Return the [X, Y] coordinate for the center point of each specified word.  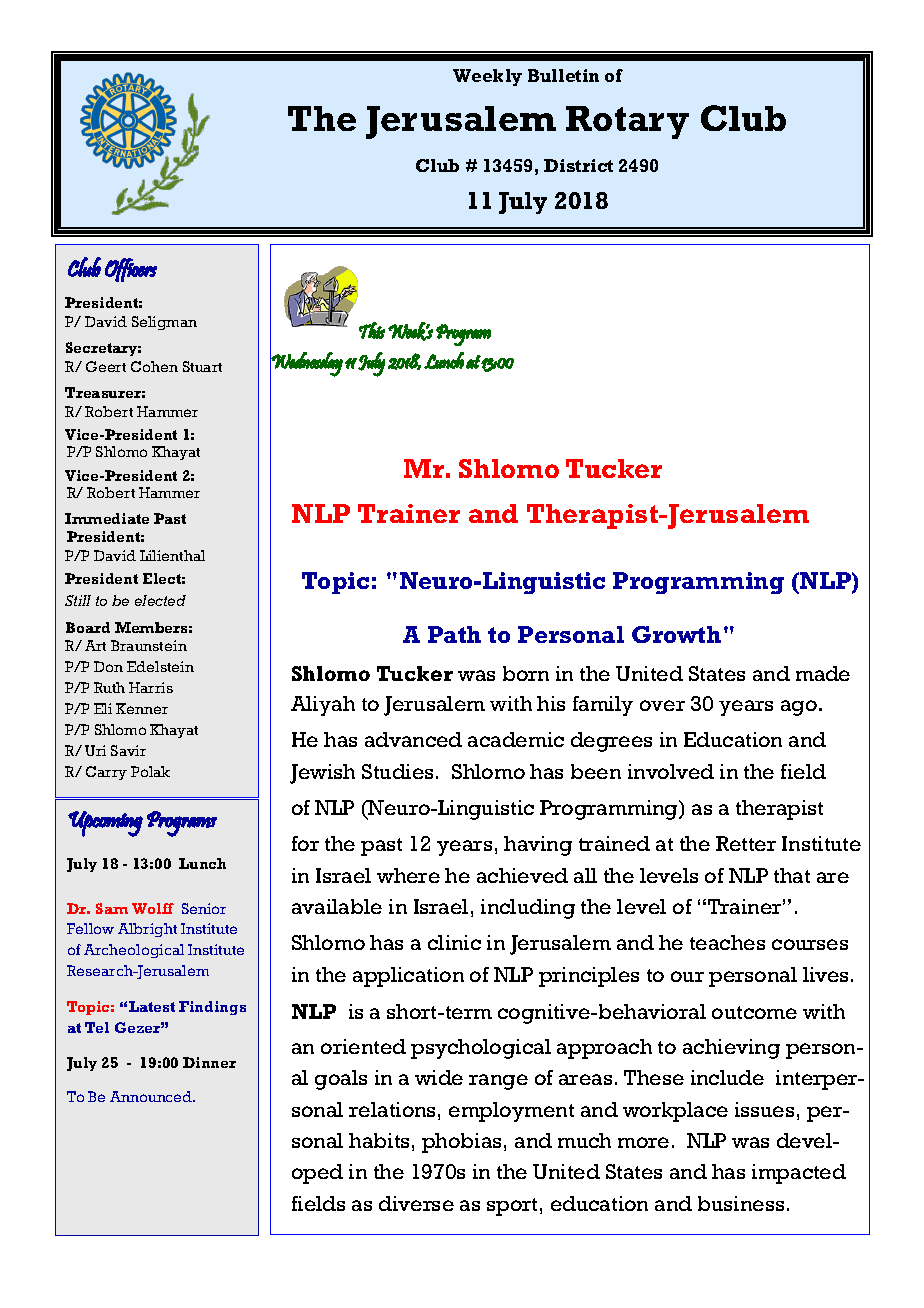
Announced [152, 1096]
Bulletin [563, 75]
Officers [131, 270]
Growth [676, 634]
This [372, 330]
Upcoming [105, 824]
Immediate [107, 518]
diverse [416, 1203]
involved [671, 771]
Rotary [627, 122]
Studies [397, 771]
